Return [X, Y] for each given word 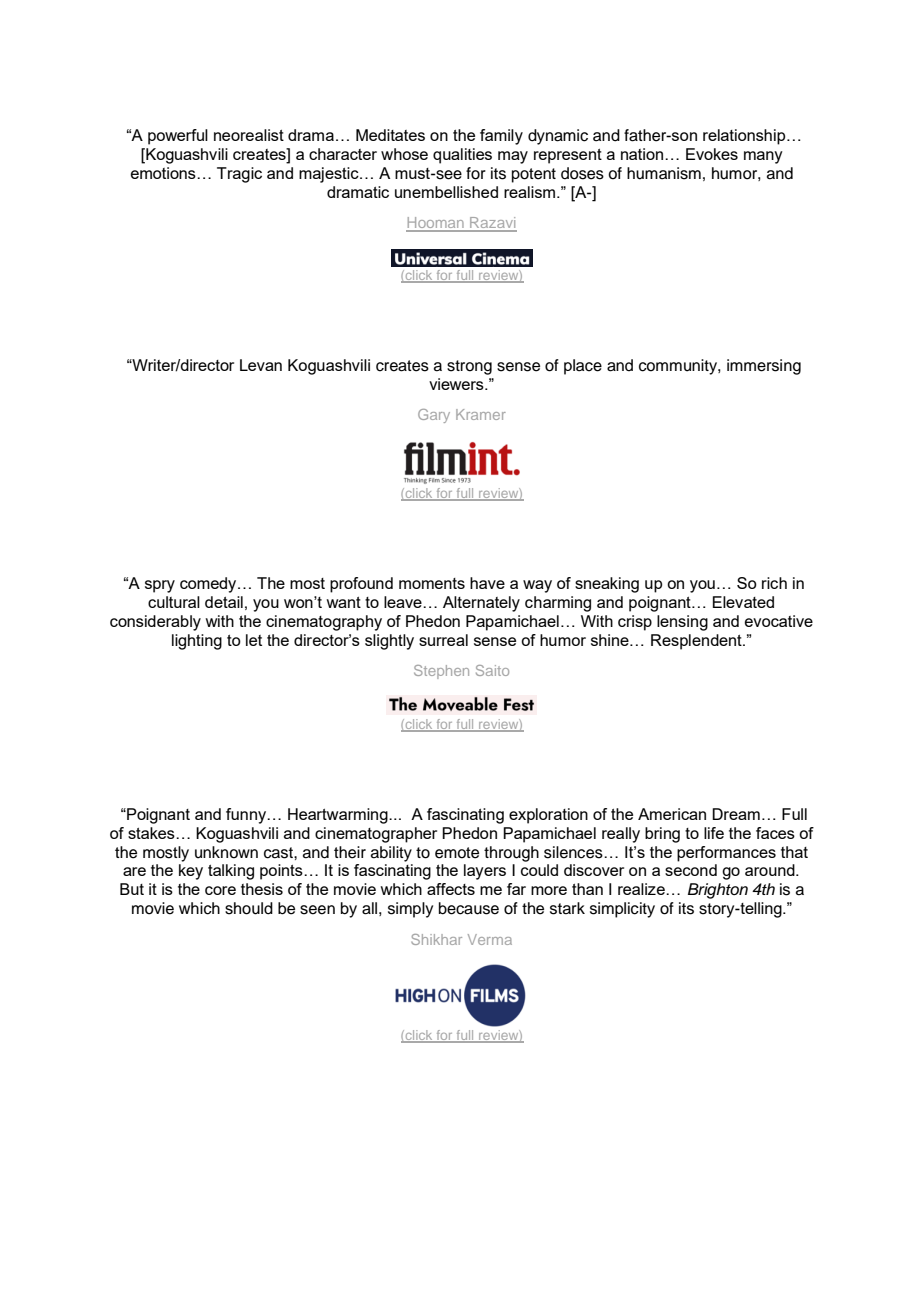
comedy [209, 585]
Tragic [239, 175]
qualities [462, 156]
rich [774, 583]
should [249, 908]
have [487, 583]
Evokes [712, 154]
